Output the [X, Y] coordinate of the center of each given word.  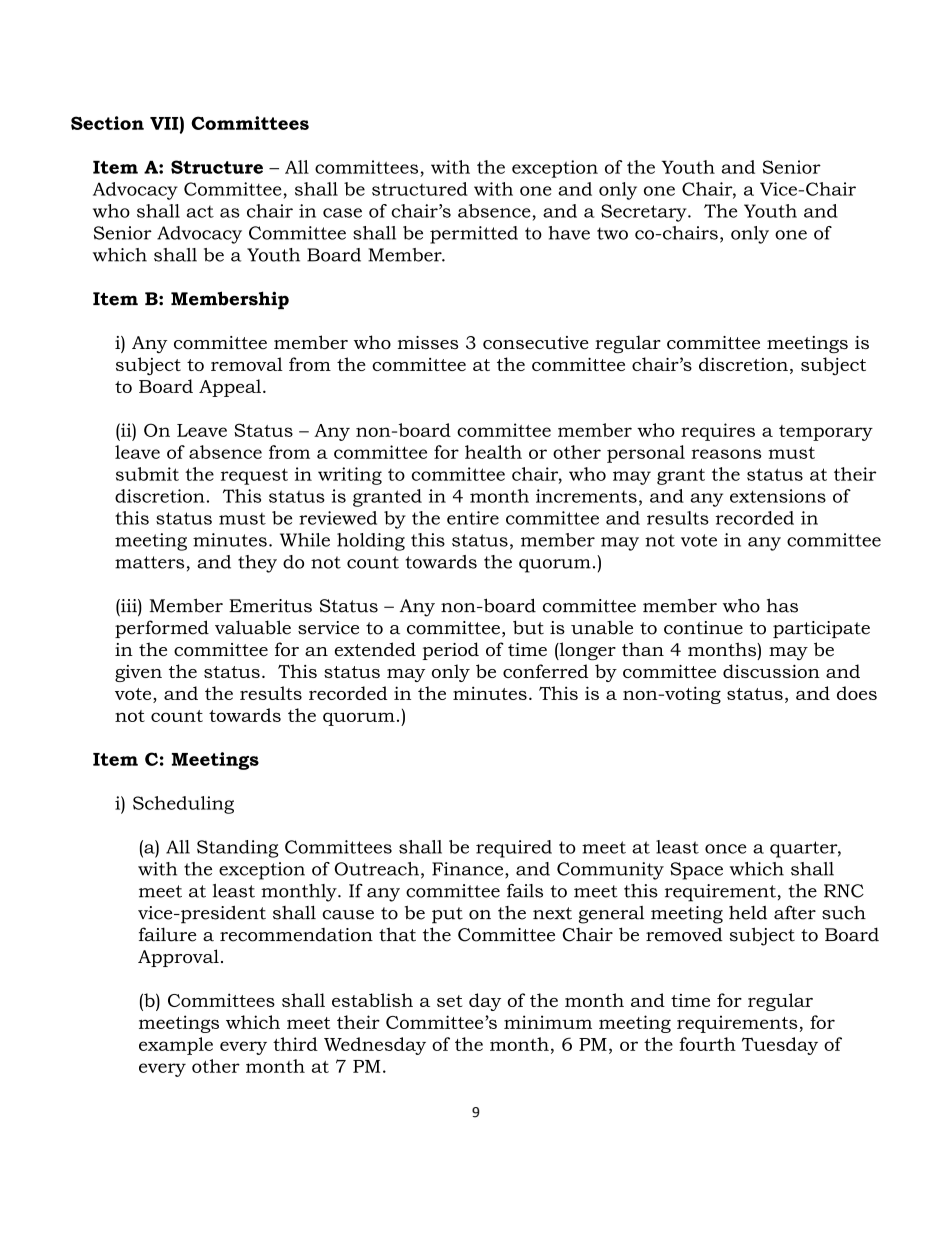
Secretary [645, 213]
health [493, 452]
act [200, 211]
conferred [545, 671]
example [176, 1046]
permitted [474, 235]
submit [147, 474]
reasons [726, 454]
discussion [771, 671]
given [138, 673]
